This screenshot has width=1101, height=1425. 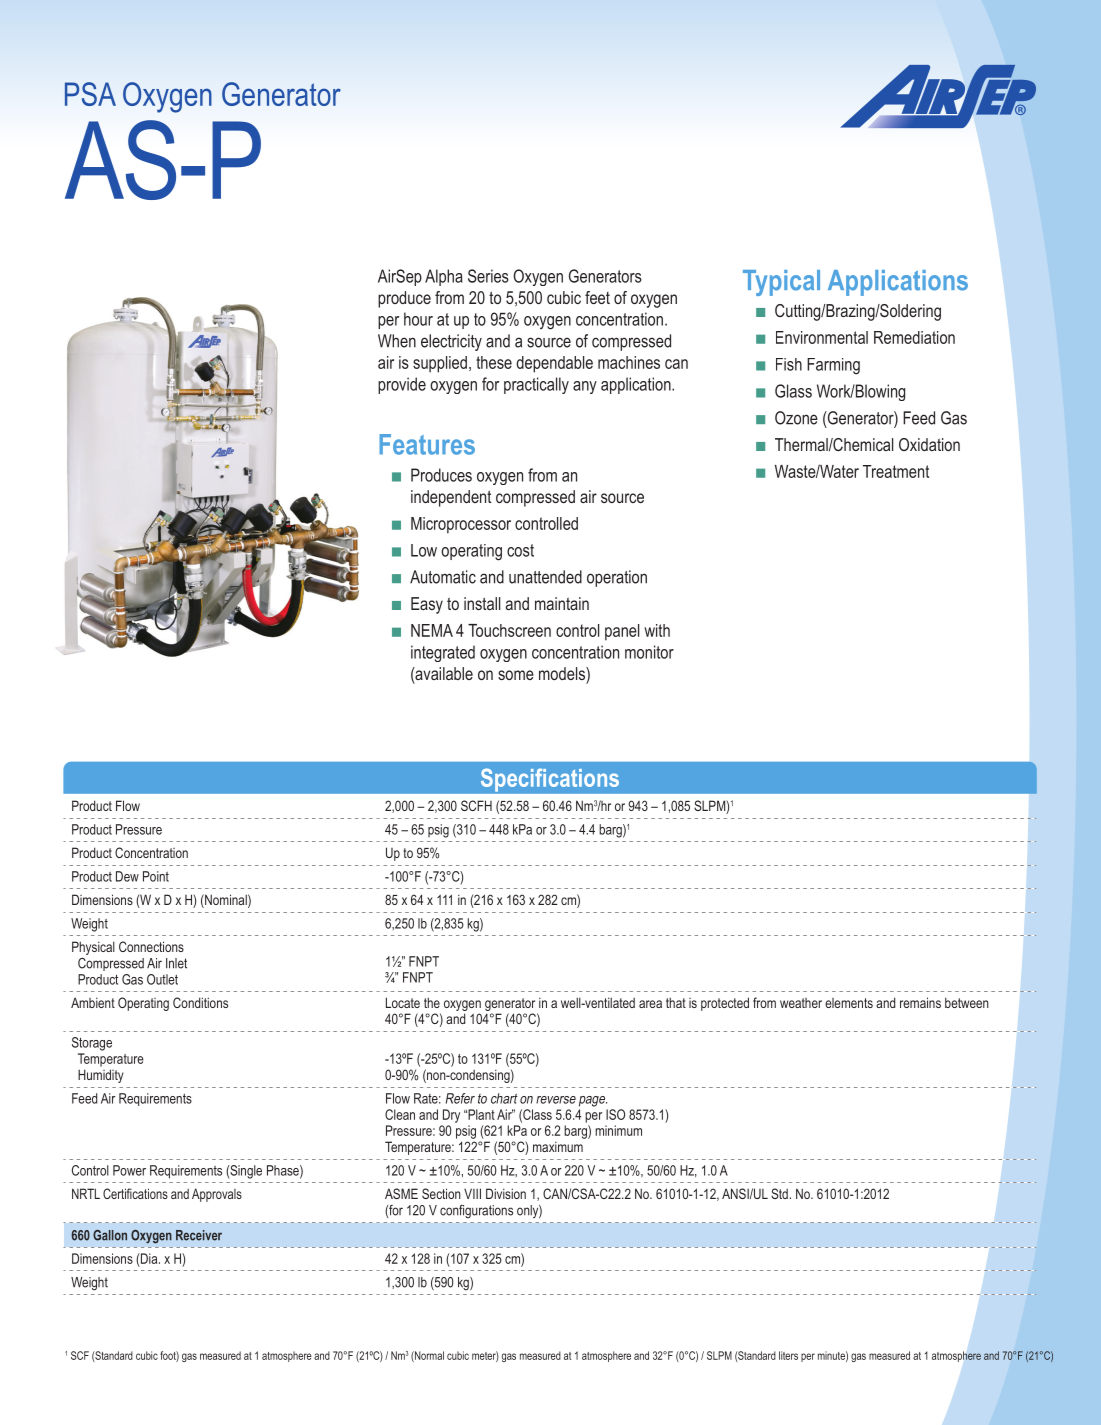 What do you see at coordinates (488, 276) in the screenshot?
I see `Series` at bounding box center [488, 276].
